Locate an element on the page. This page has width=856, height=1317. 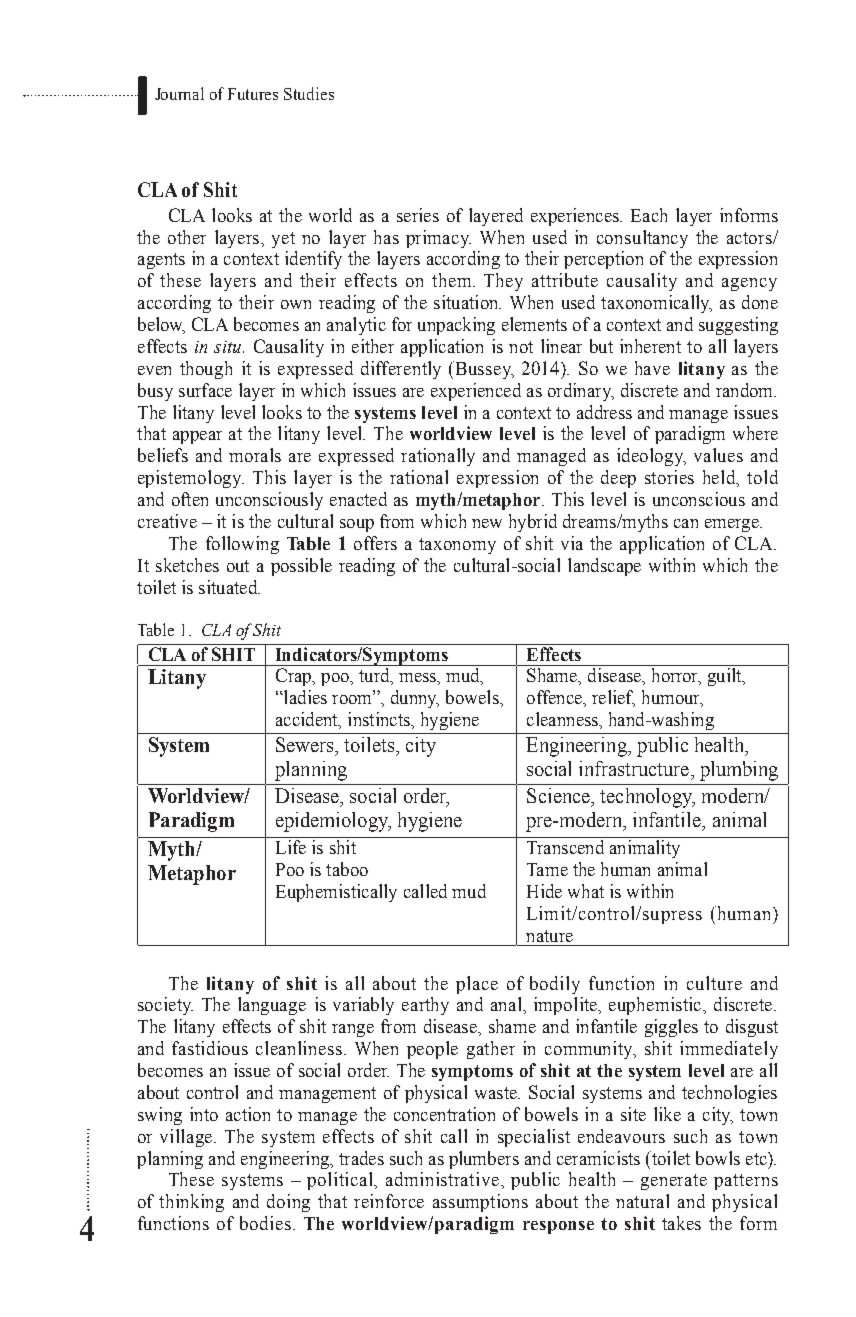
thinking is located at coordinates (191, 1203).
